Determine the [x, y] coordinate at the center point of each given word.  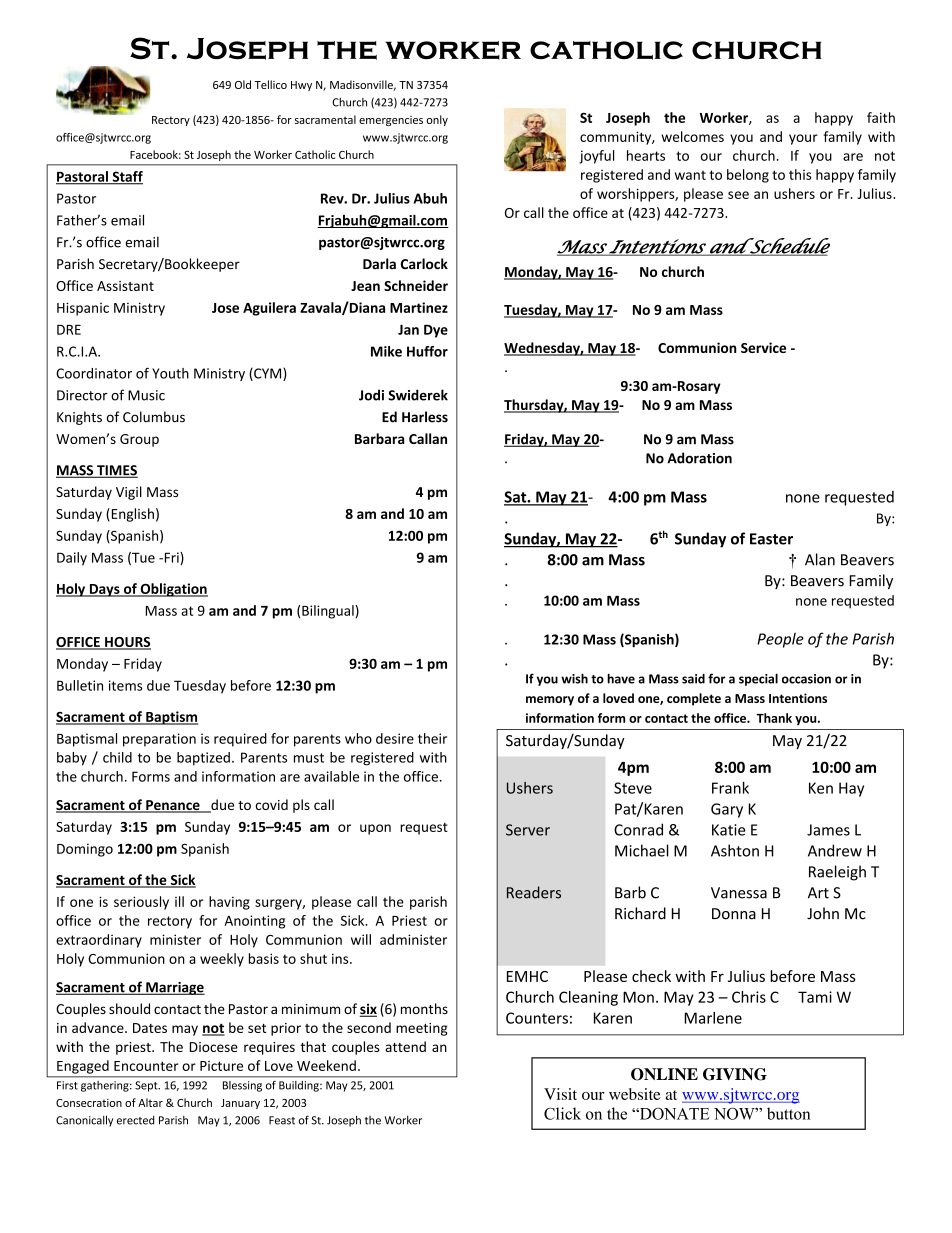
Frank [730, 788]
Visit [560, 1094]
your [803, 139]
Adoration [699, 458]
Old [243, 84]
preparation [159, 740]
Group [139, 440]
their [432, 738]
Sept [147, 1086]
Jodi [371, 395]
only [437, 120]
